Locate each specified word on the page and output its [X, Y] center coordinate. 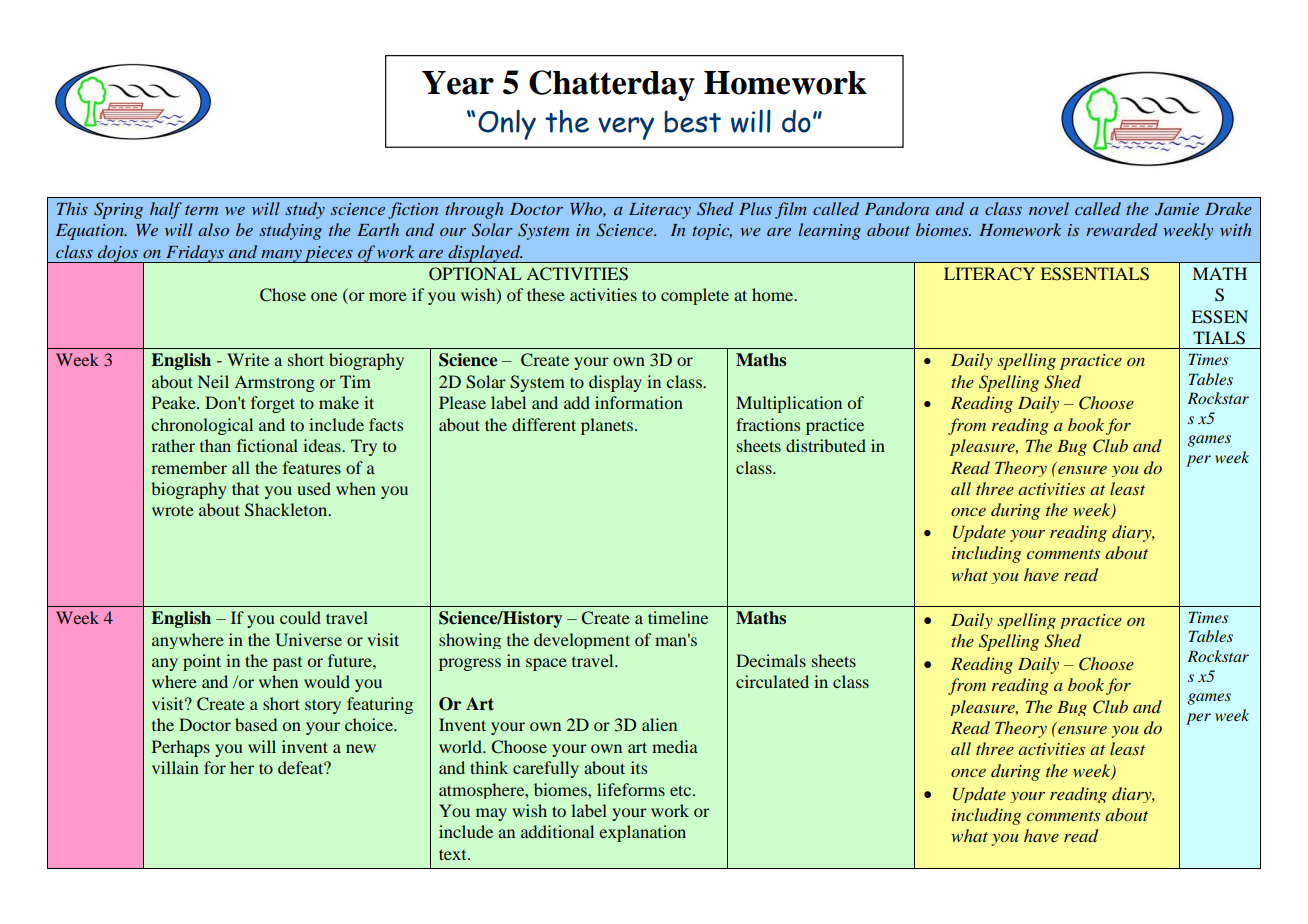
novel [1049, 208]
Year [458, 83]
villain [175, 767]
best [692, 121]
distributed [826, 445]
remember [189, 467]
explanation [642, 833]
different [544, 424]
